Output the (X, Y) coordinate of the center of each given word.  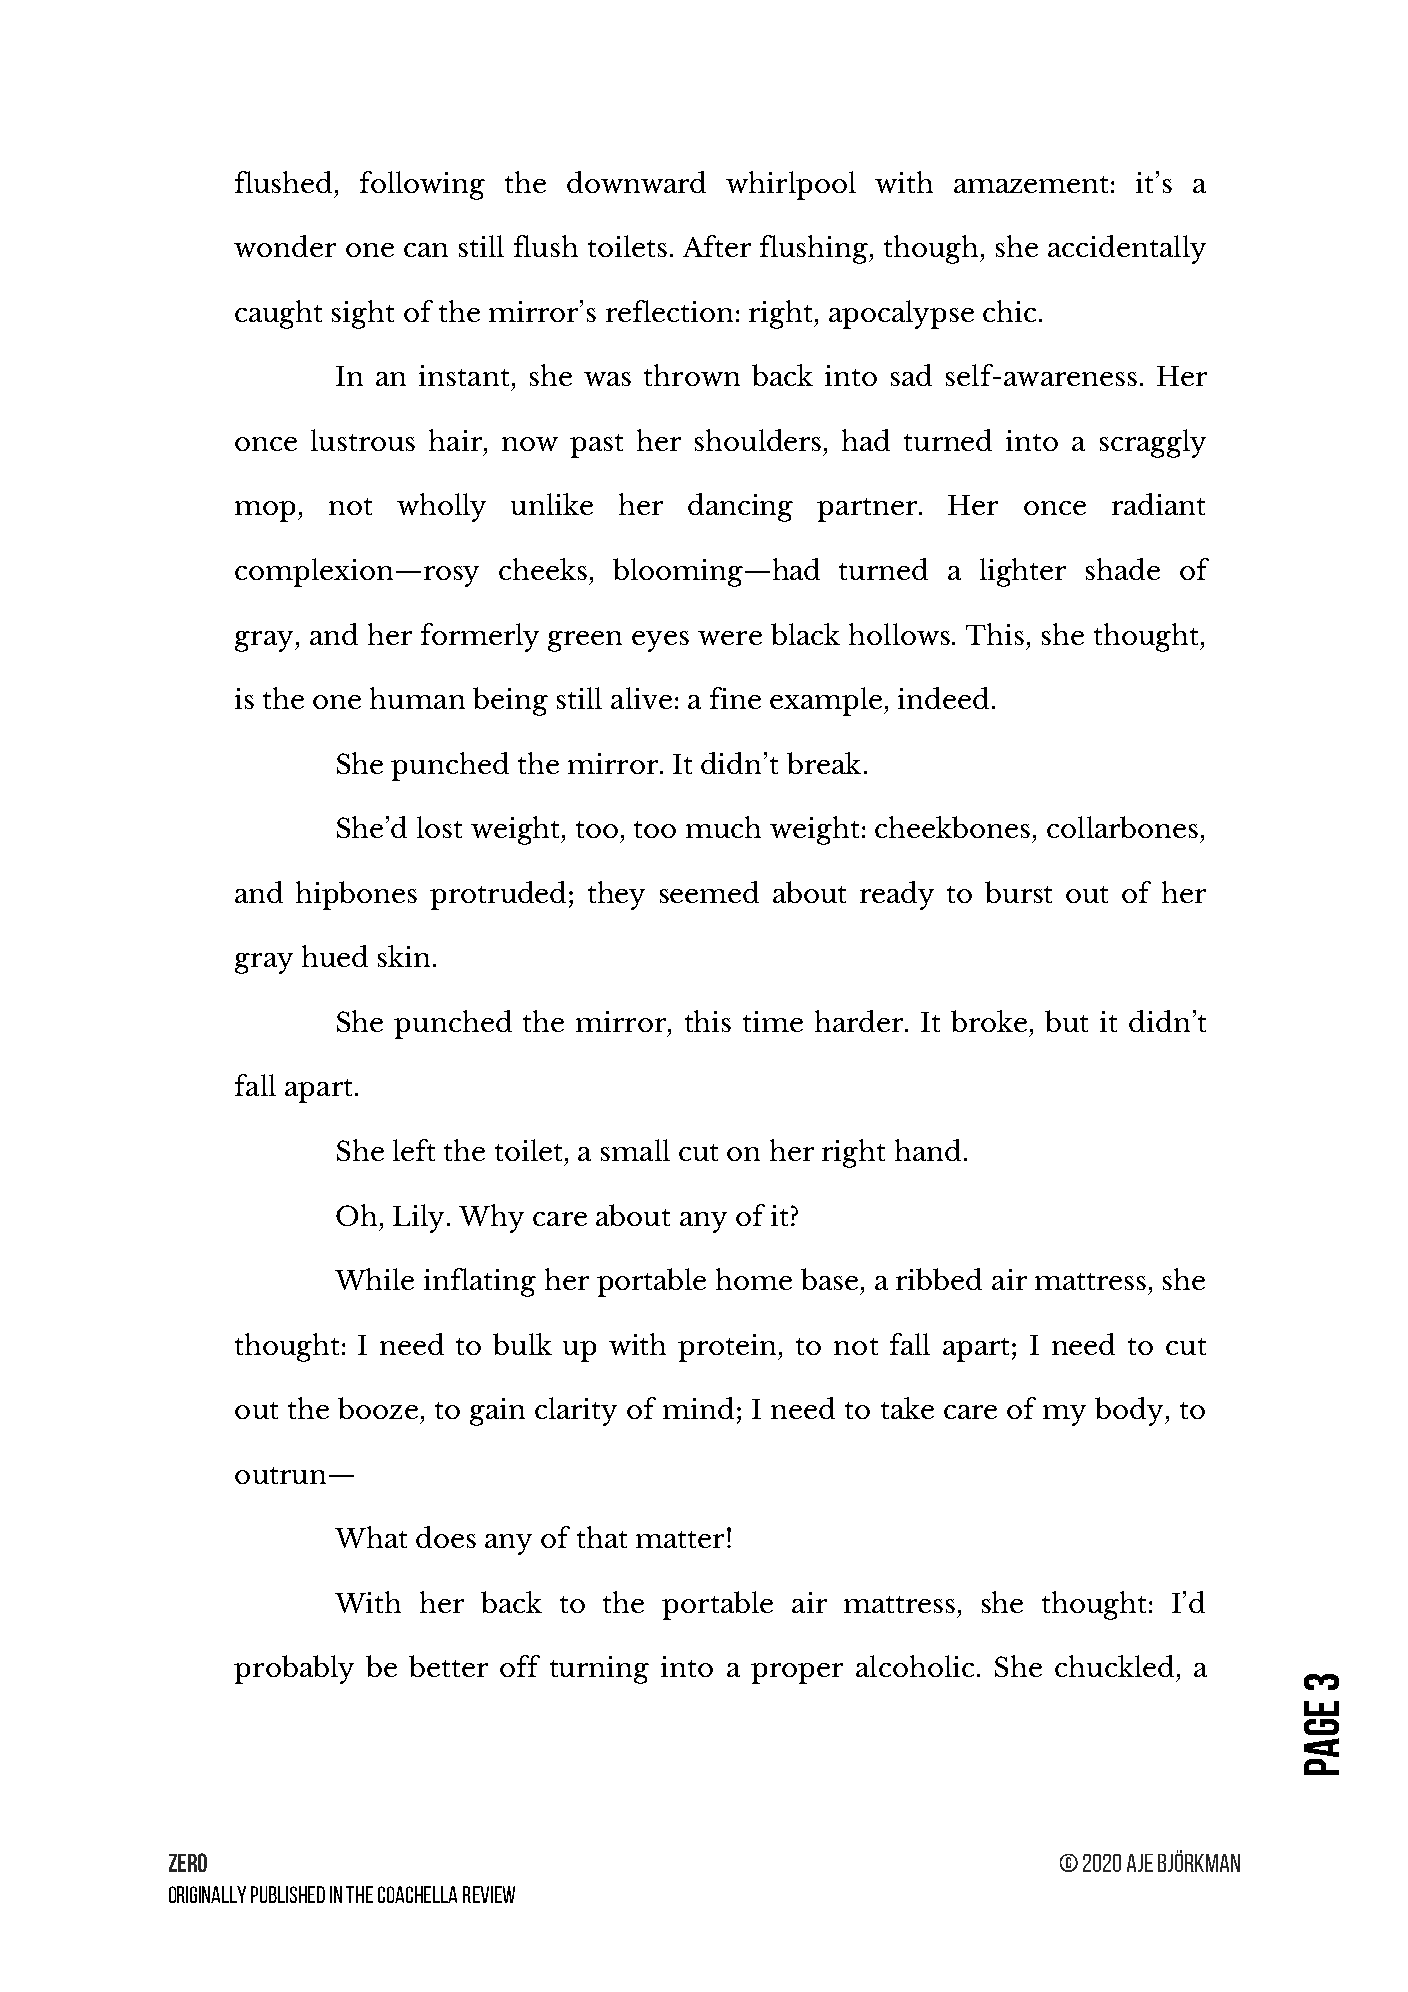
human (417, 698)
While (374, 1279)
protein (729, 1348)
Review (489, 1894)
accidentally (1127, 249)
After (717, 246)
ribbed (939, 1279)
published (288, 1894)
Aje (1140, 1863)
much (723, 827)
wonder (285, 246)
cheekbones (952, 827)
